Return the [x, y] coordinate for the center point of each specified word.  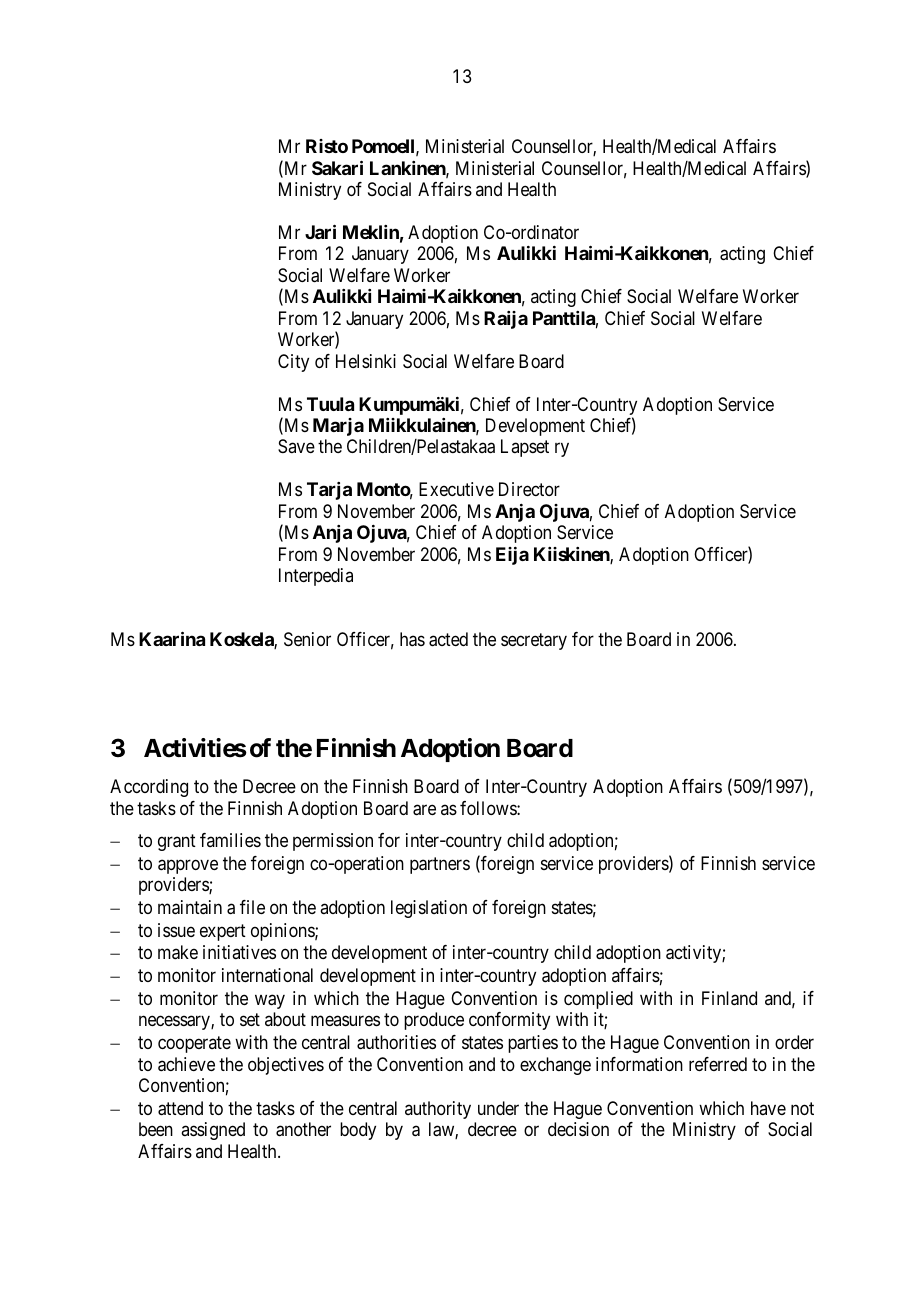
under [498, 1108]
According [149, 788]
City [293, 363]
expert [223, 932]
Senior [307, 639]
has [412, 639]
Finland [729, 998]
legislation [429, 909]
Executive [456, 489]
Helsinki [366, 361]
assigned [213, 1131]
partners [440, 865]
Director [529, 489]
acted [448, 639]
